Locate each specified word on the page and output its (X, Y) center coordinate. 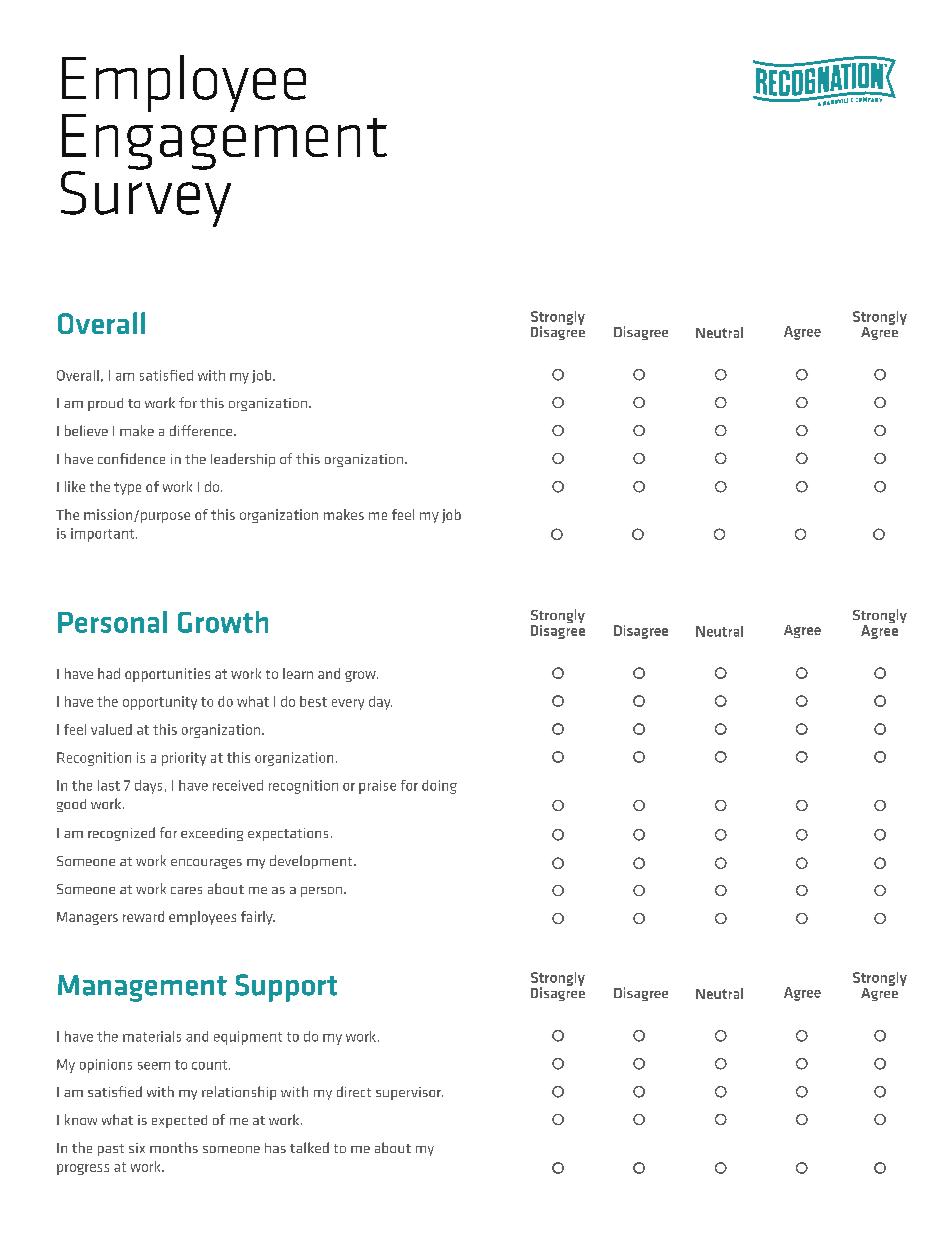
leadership (243, 460)
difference (202, 430)
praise (377, 787)
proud (105, 404)
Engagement (224, 143)
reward (143, 916)
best (313, 701)
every (348, 704)
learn (298, 673)
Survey (146, 197)
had (109, 673)
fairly (258, 918)
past (111, 1150)
